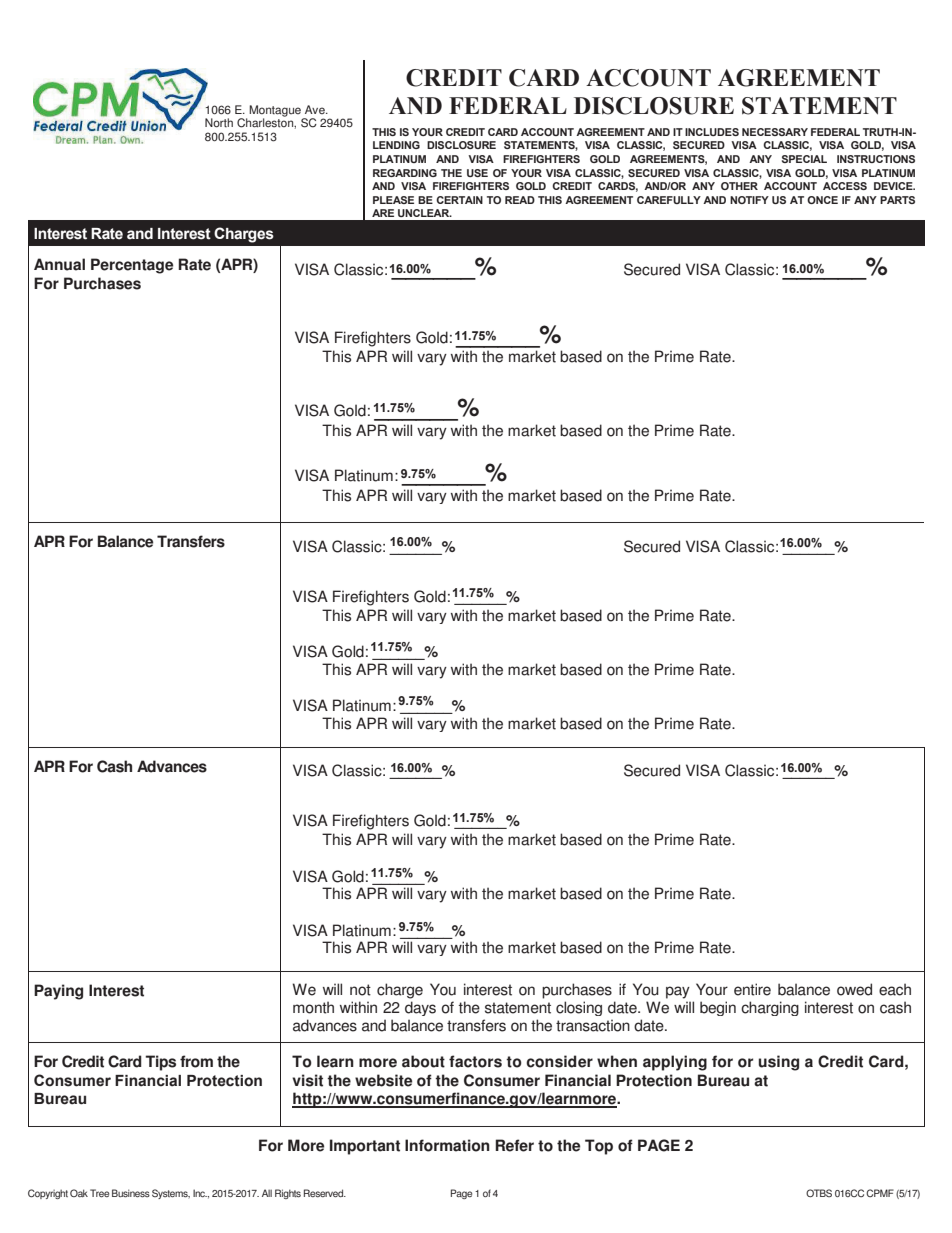 This page has width=952, height=1233. What do you see at coordinates (775, 132) in the page?
I see `NECESSARY` at bounding box center [775, 132].
